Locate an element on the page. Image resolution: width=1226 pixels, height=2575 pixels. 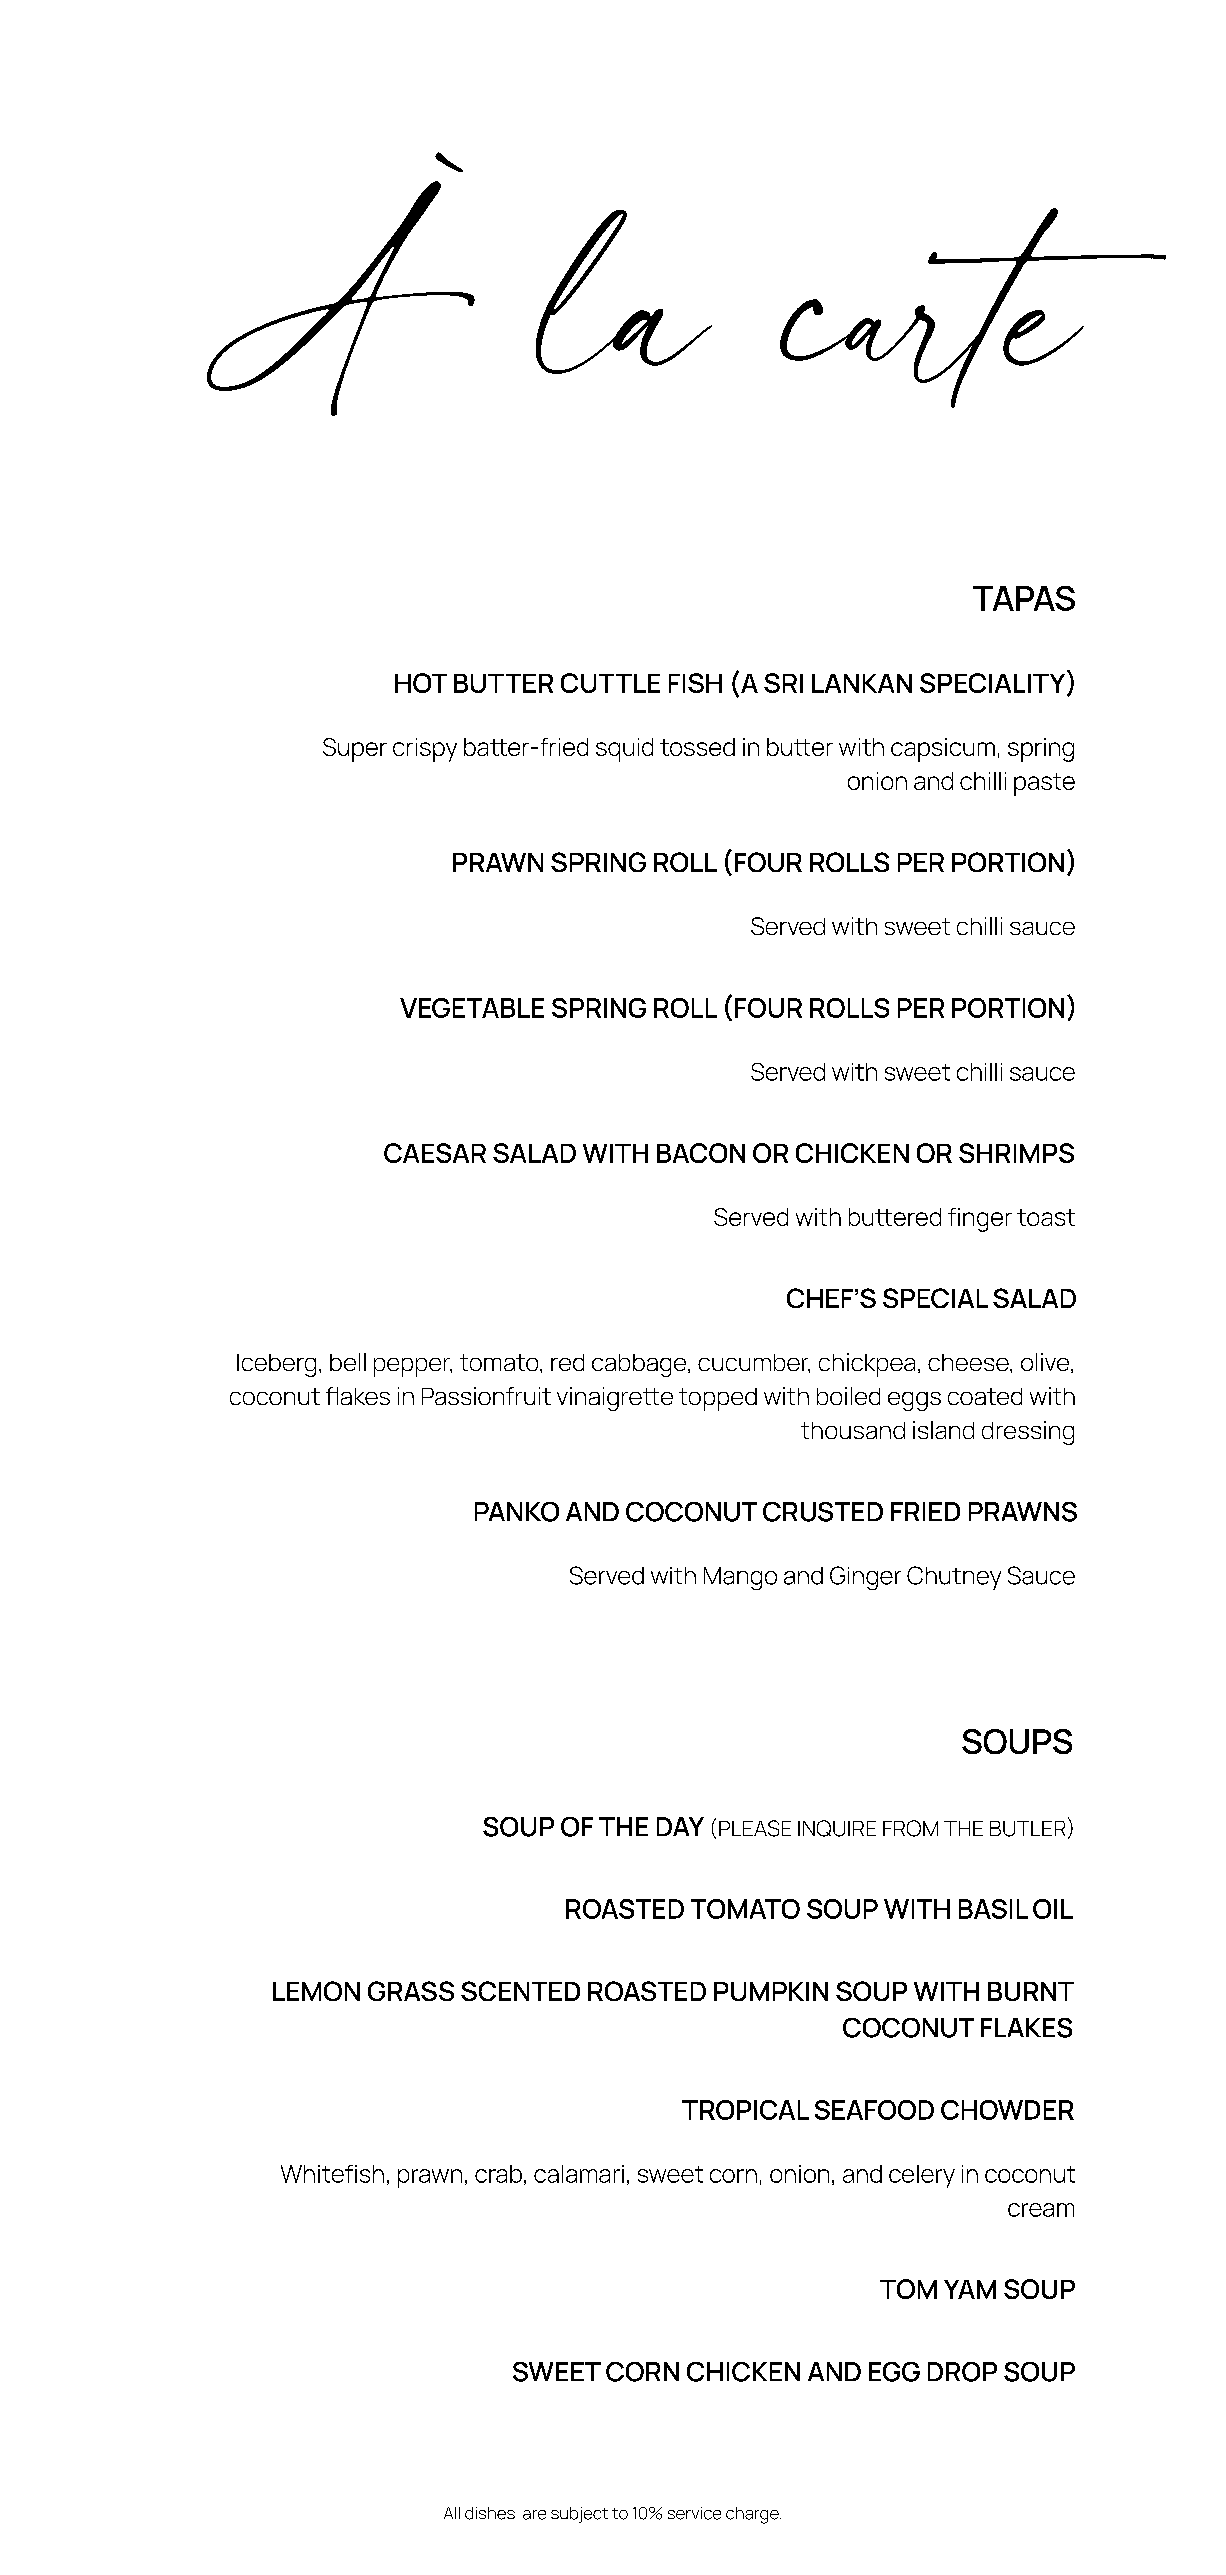
service is located at coordinates (694, 2513).
